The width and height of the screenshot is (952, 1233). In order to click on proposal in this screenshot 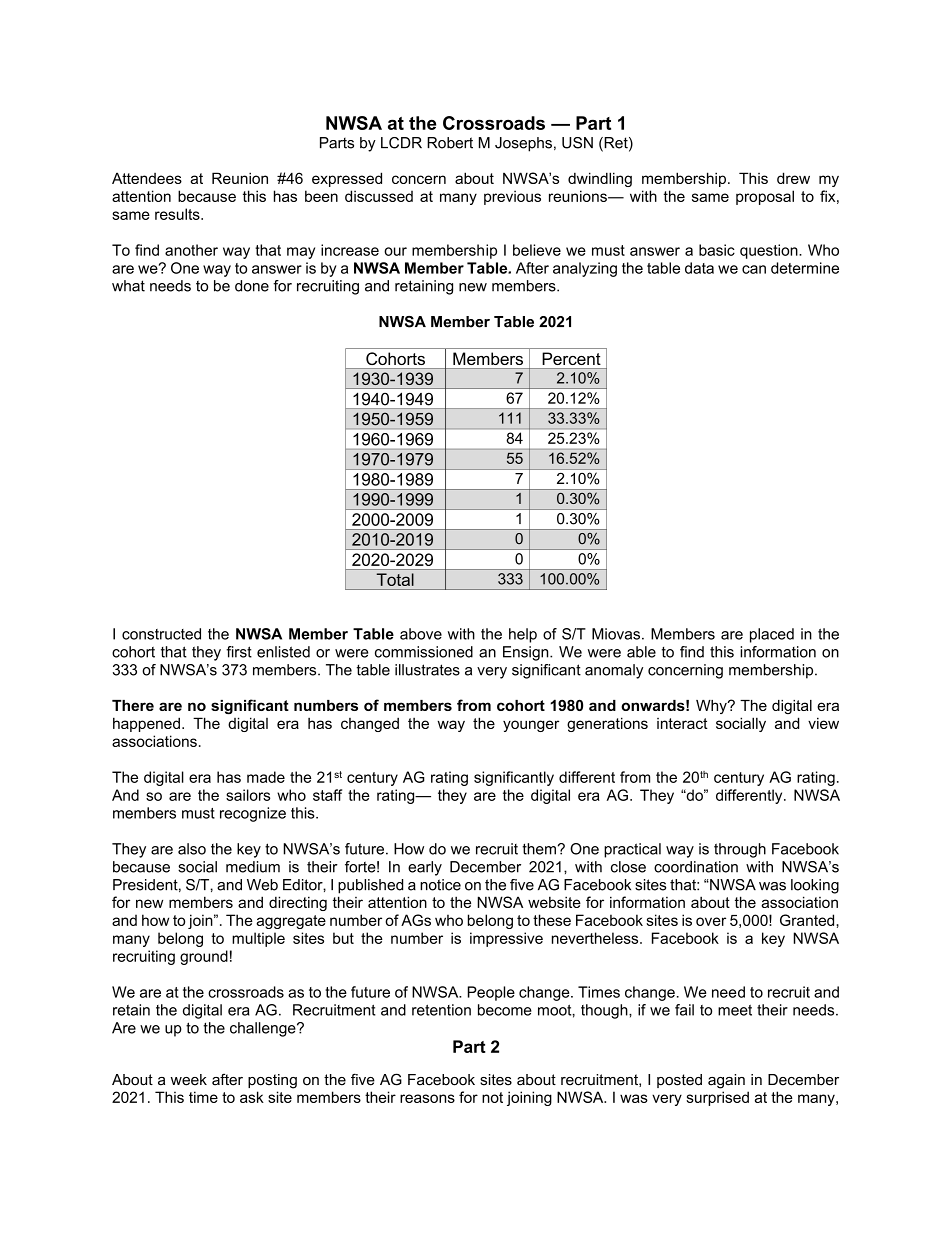, I will do `click(765, 197)`.
